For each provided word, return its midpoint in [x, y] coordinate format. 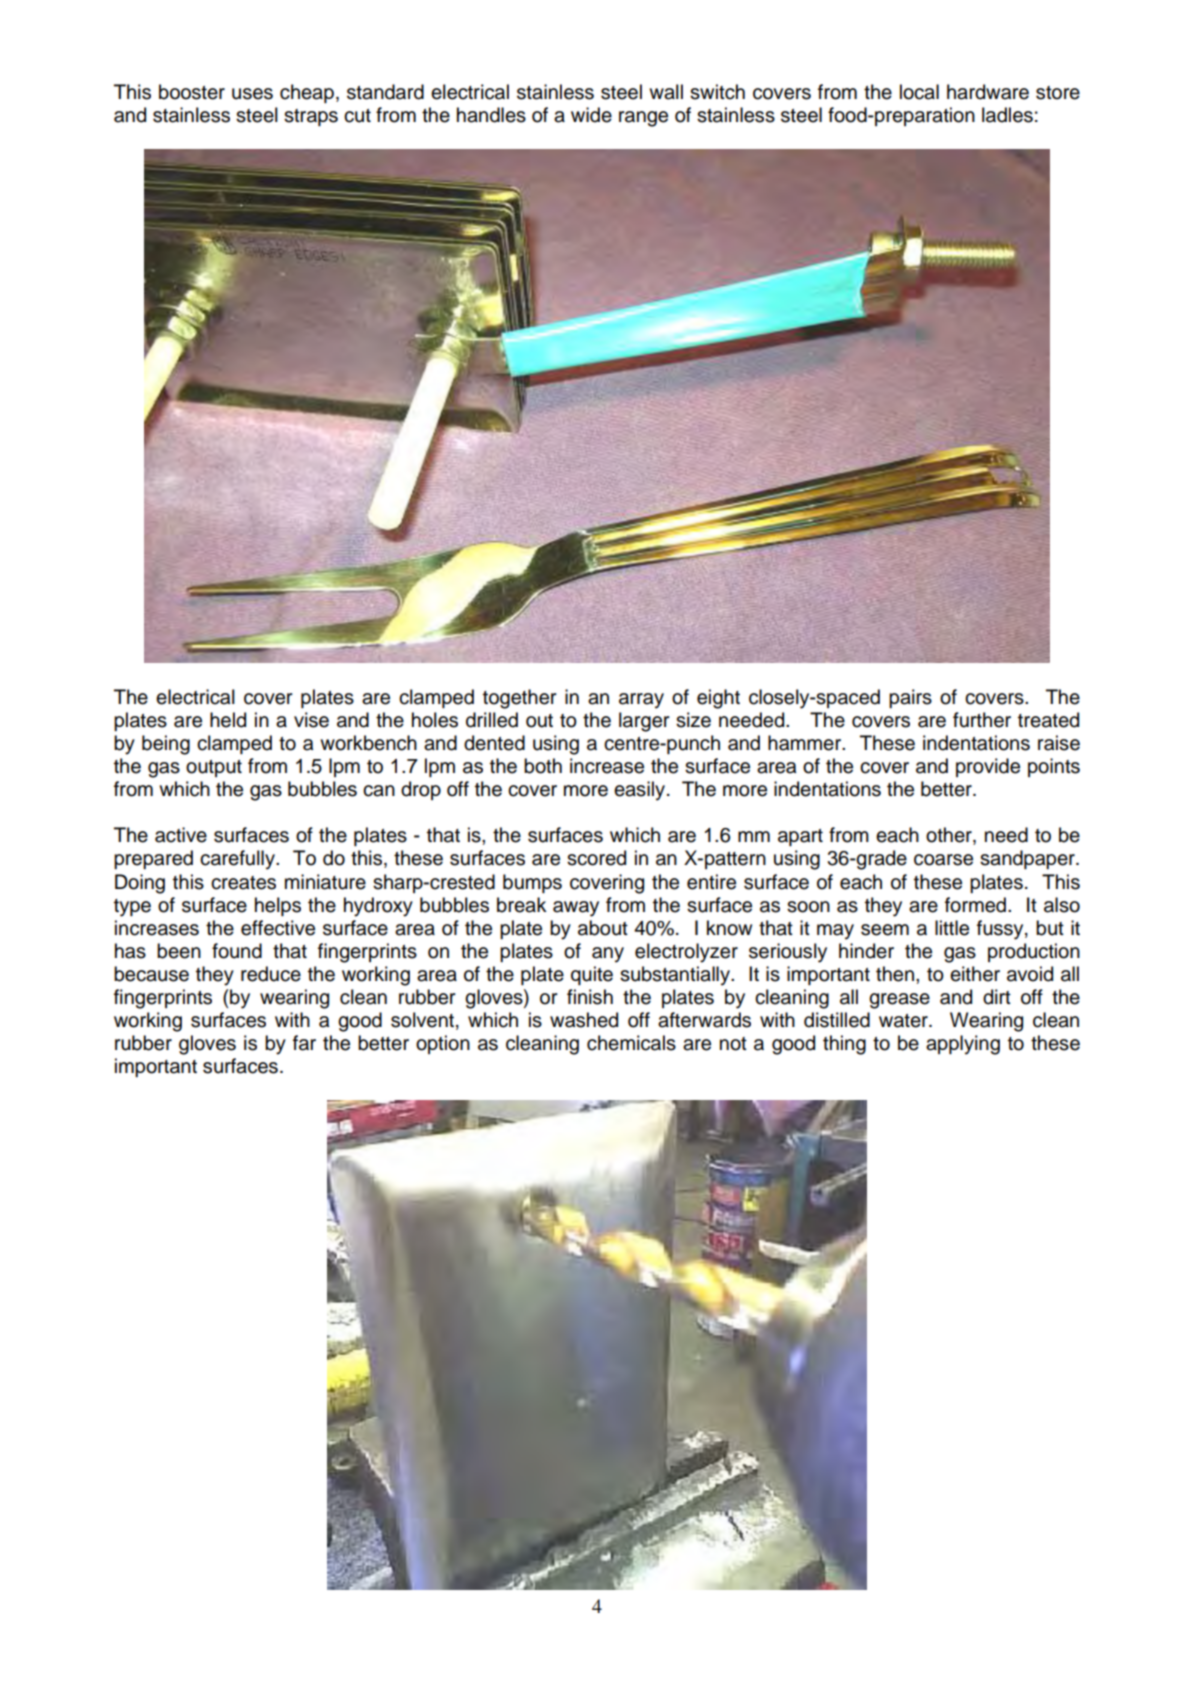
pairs [910, 698]
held [228, 720]
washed [584, 1020]
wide [591, 115]
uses [252, 94]
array [641, 701]
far [304, 1043]
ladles [1007, 115]
